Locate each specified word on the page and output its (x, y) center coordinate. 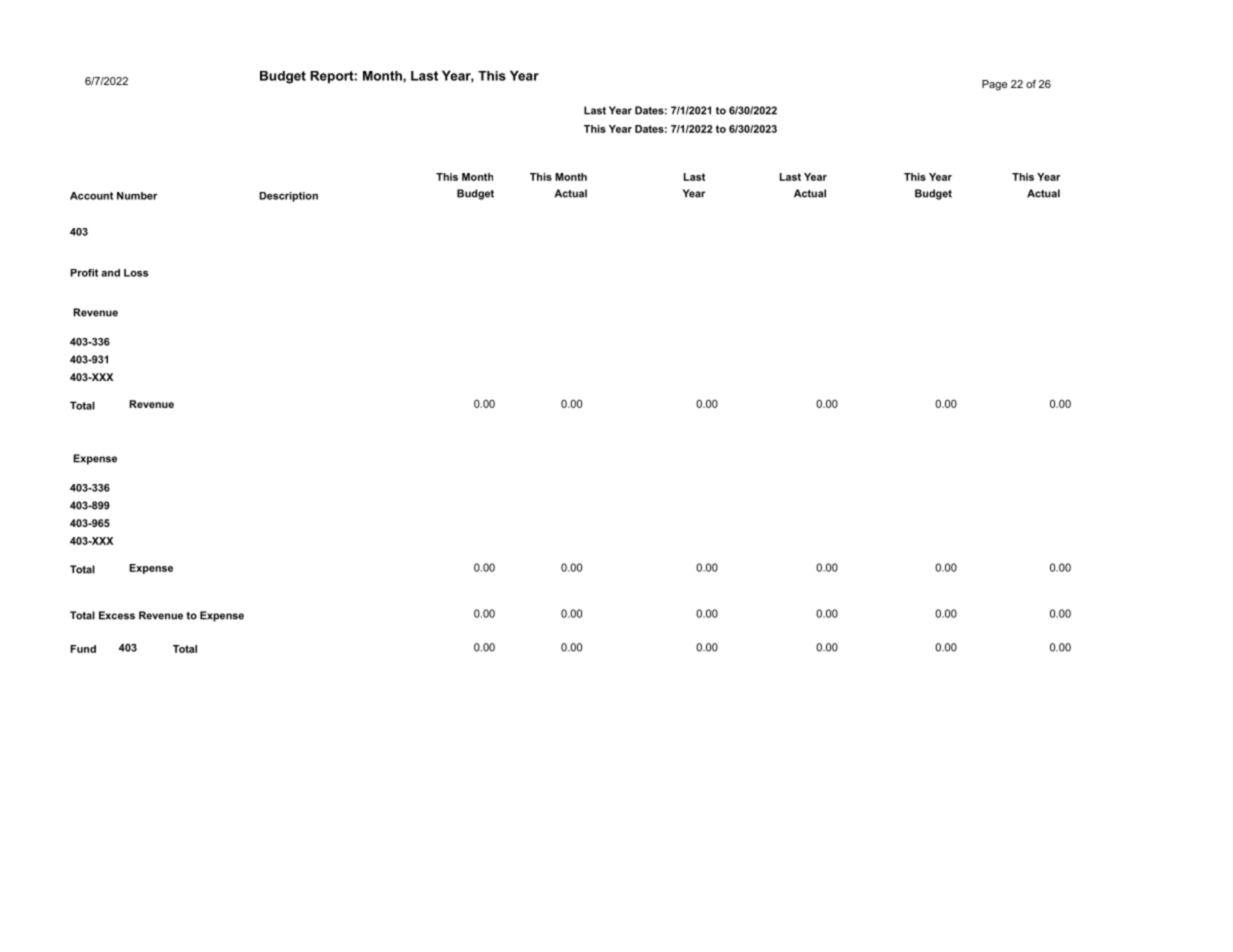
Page (994, 85)
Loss (136, 273)
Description (288, 197)
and (110, 273)
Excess (117, 615)
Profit (84, 273)
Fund (83, 649)
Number (137, 196)
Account (91, 196)
